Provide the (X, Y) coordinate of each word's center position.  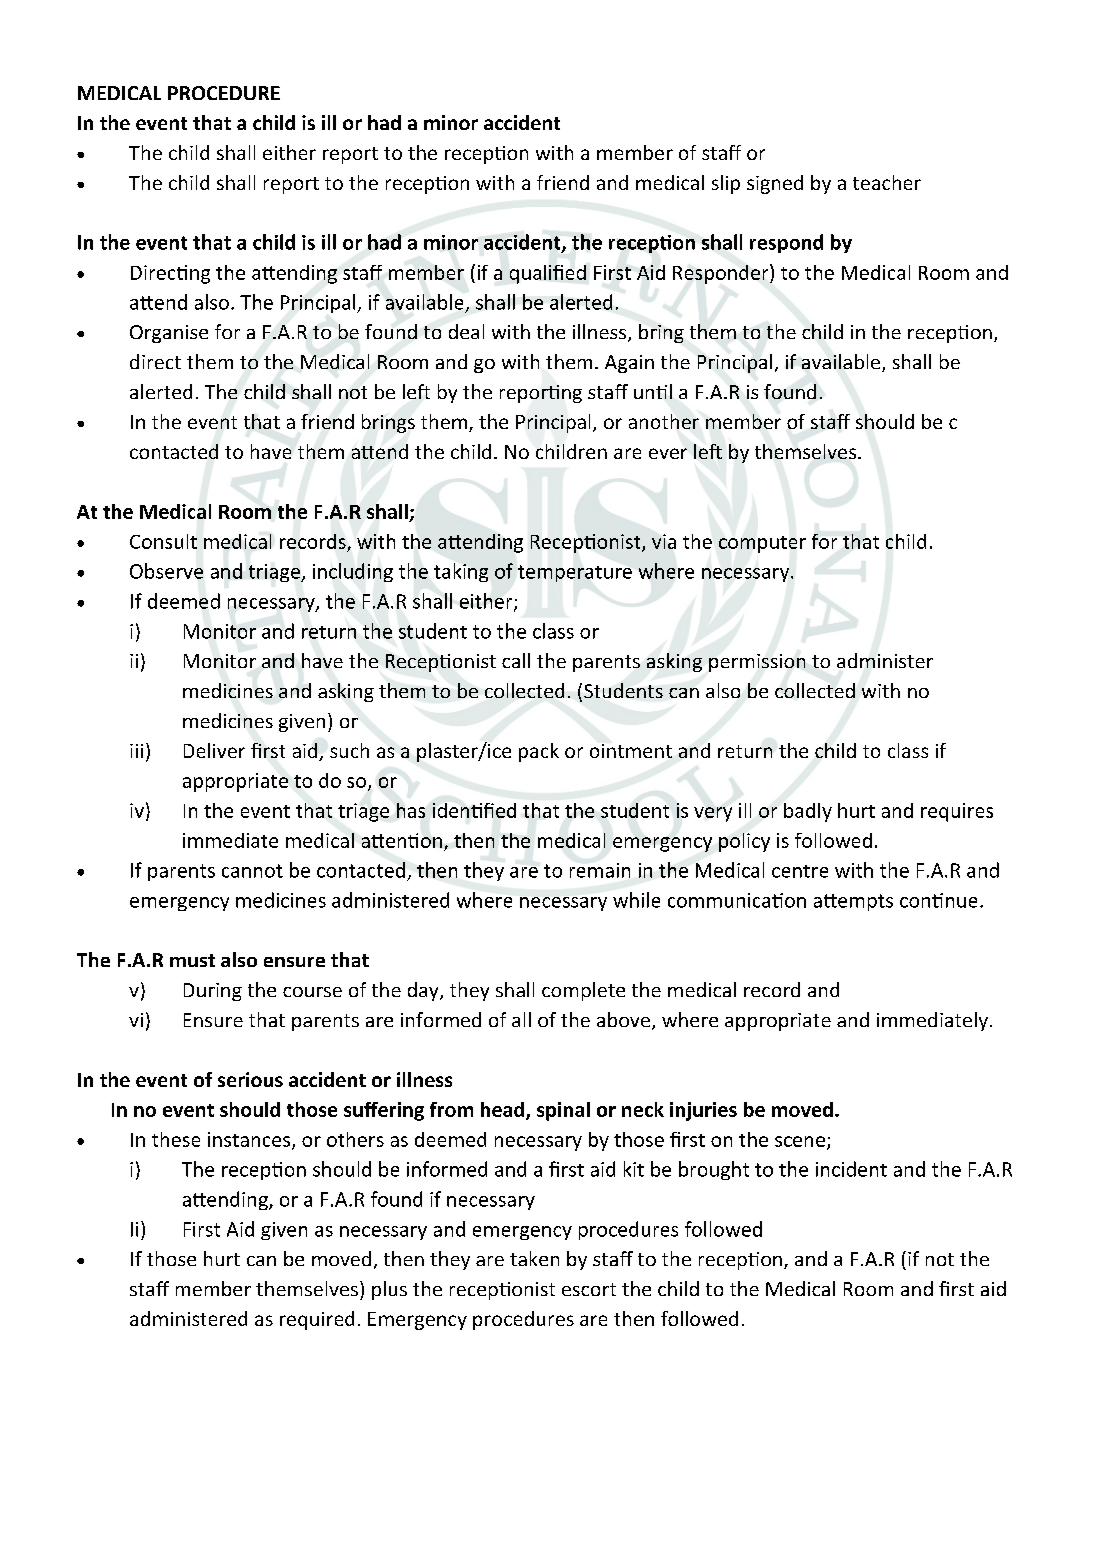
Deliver (214, 750)
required (317, 1320)
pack (539, 752)
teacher (887, 182)
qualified (548, 274)
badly (808, 812)
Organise (169, 334)
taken (534, 1258)
